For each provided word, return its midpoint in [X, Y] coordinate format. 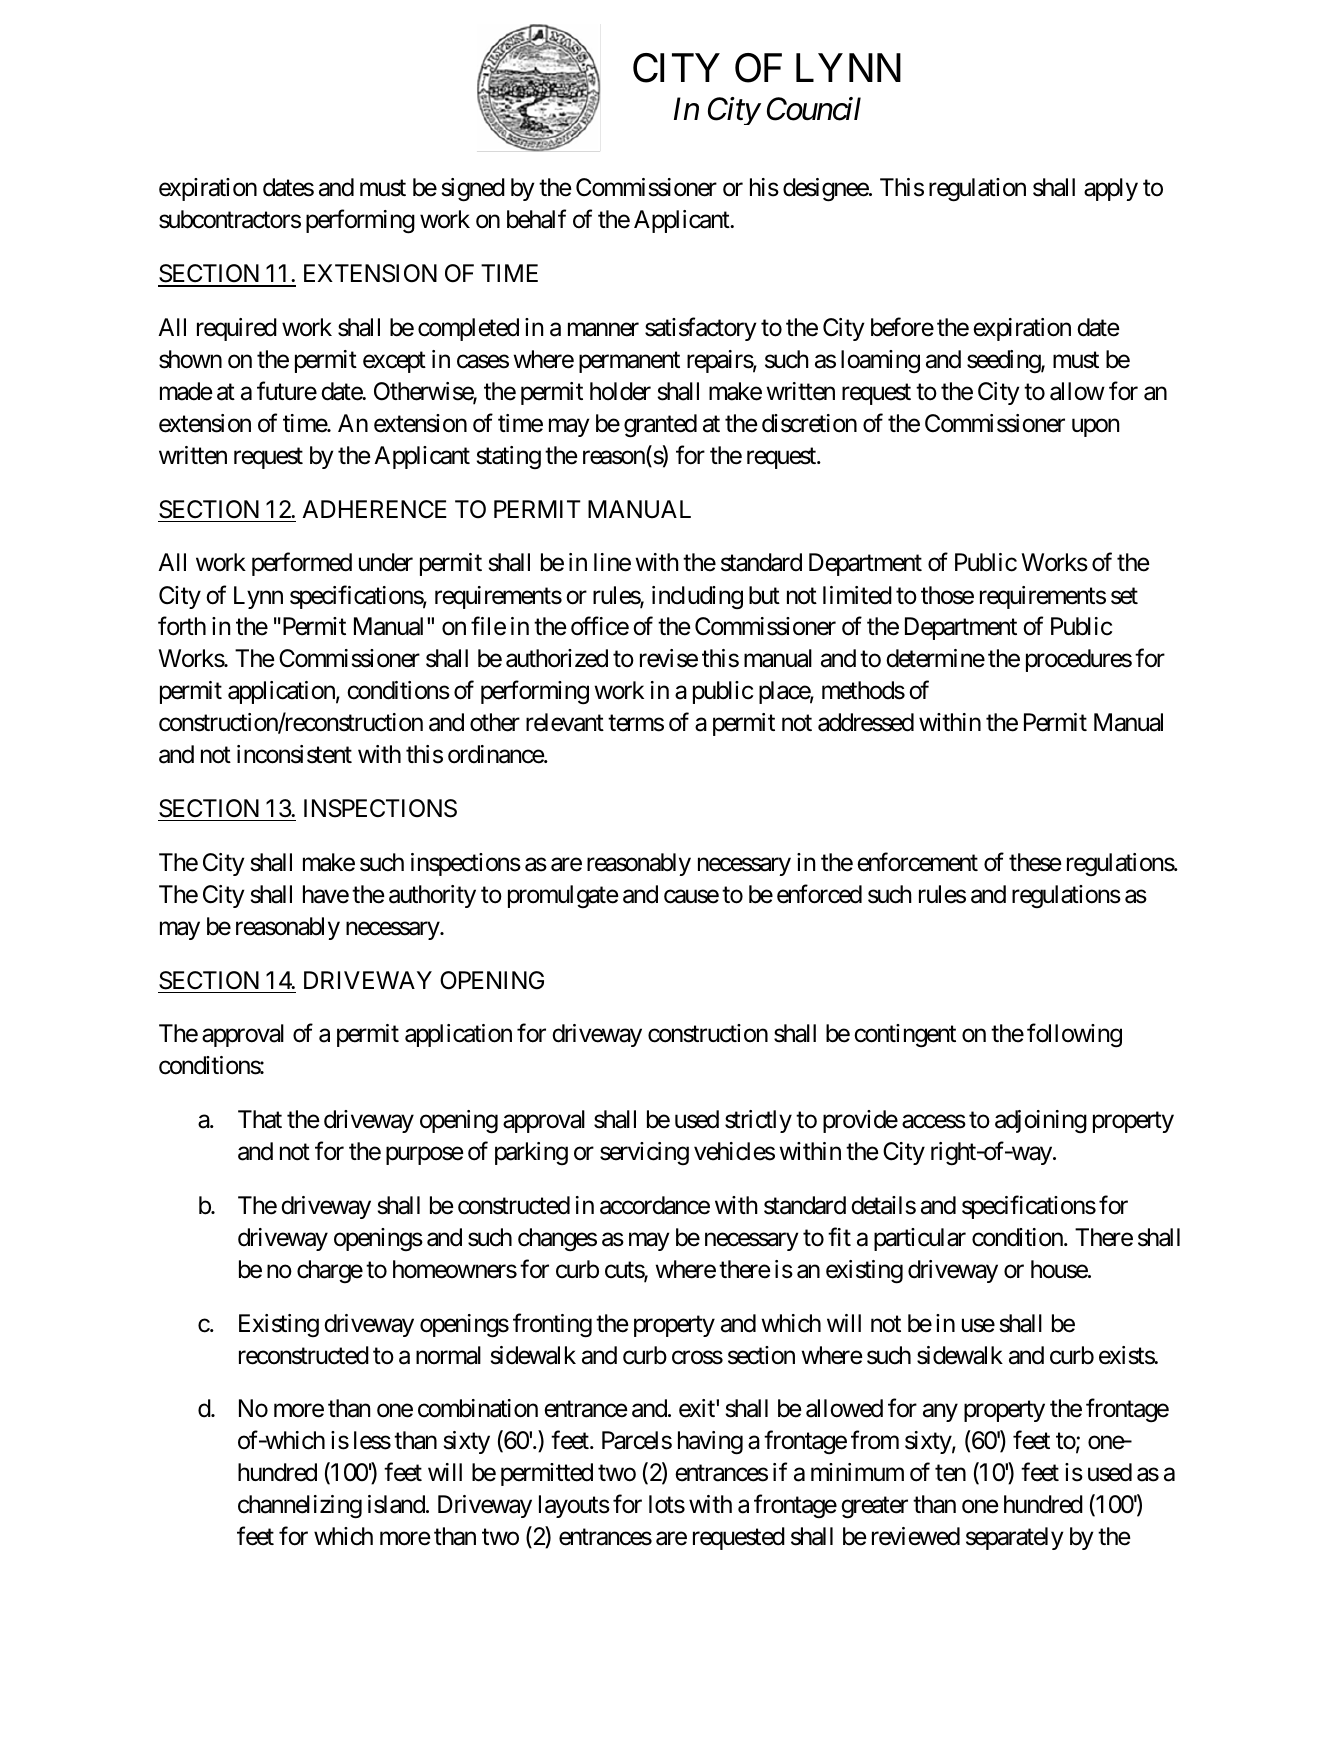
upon [1095, 428]
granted [660, 426]
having [710, 1443]
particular [920, 1239]
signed [473, 190]
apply [1111, 189]
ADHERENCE [374, 509]
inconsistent [294, 754]
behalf [536, 219]
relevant [565, 722]
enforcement [917, 862]
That [260, 1119]
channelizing [300, 1507]
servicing [644, 1153]
